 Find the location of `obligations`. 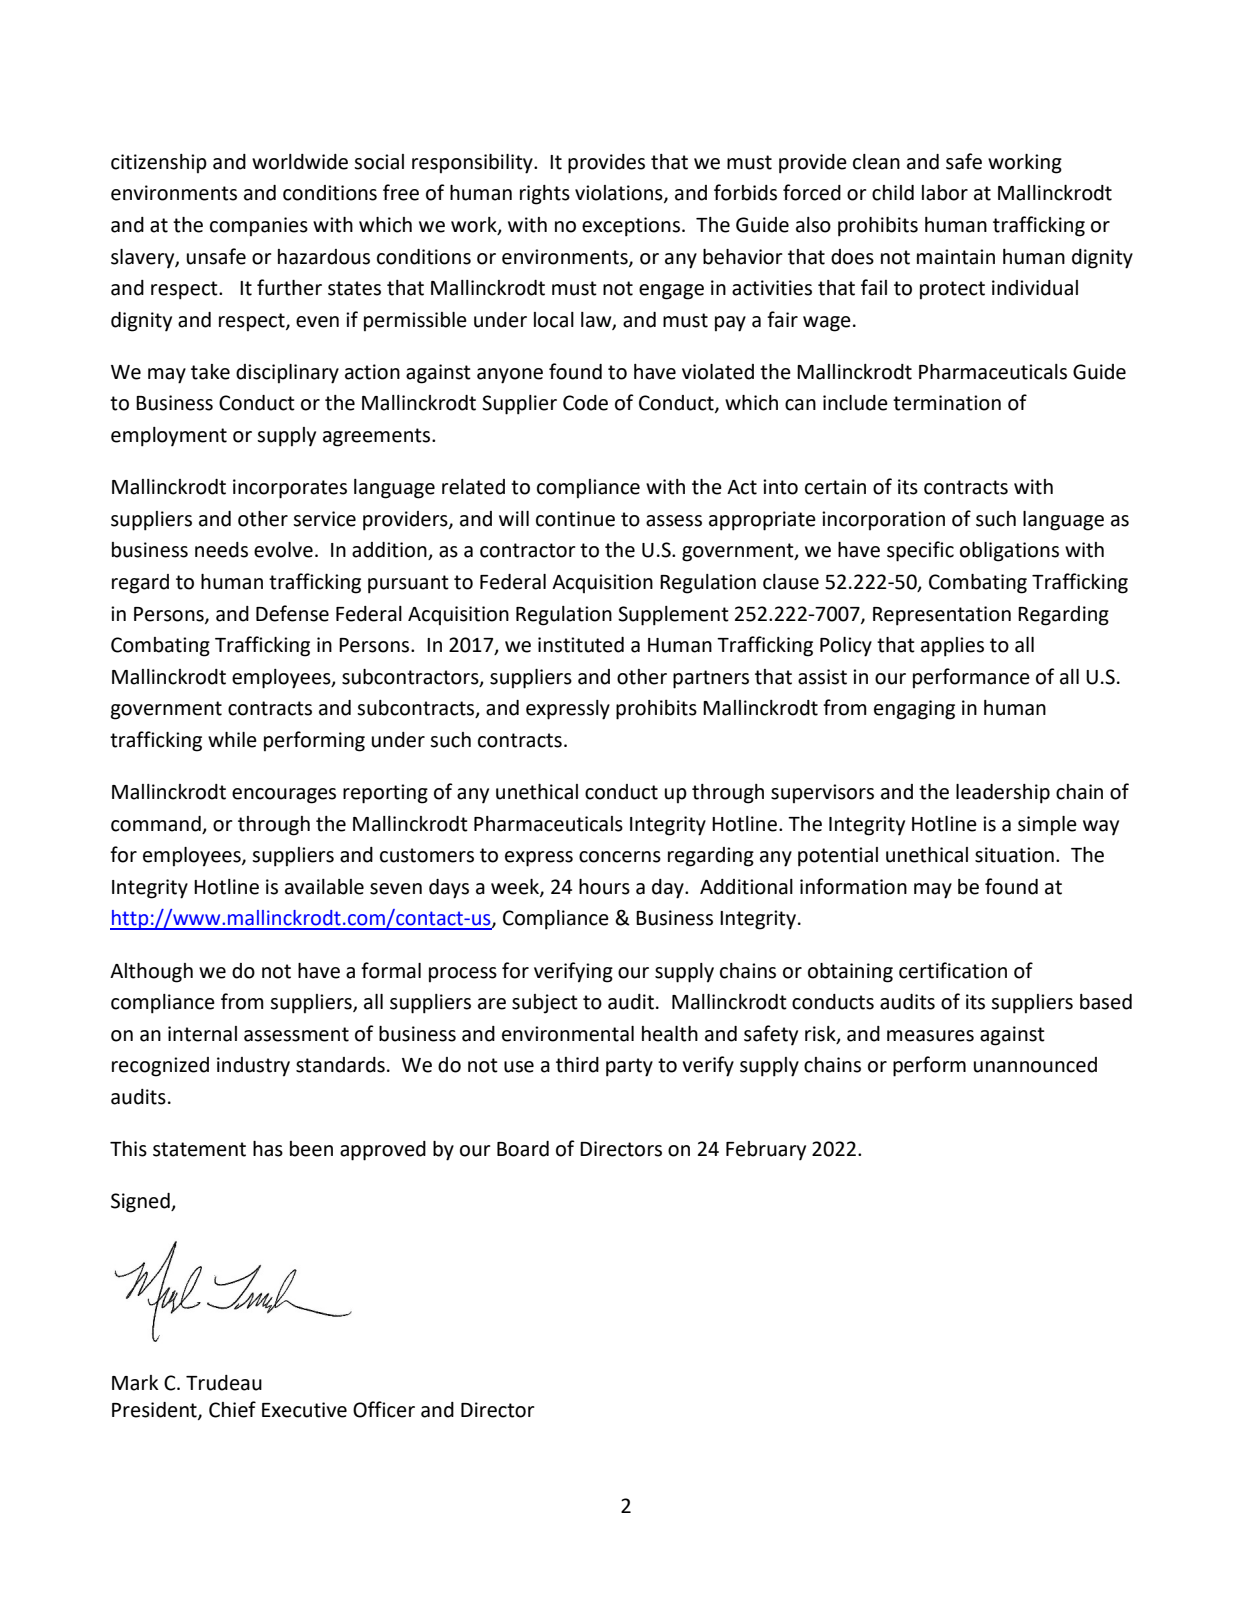

obligations is located at coordinates (1009, 552).
